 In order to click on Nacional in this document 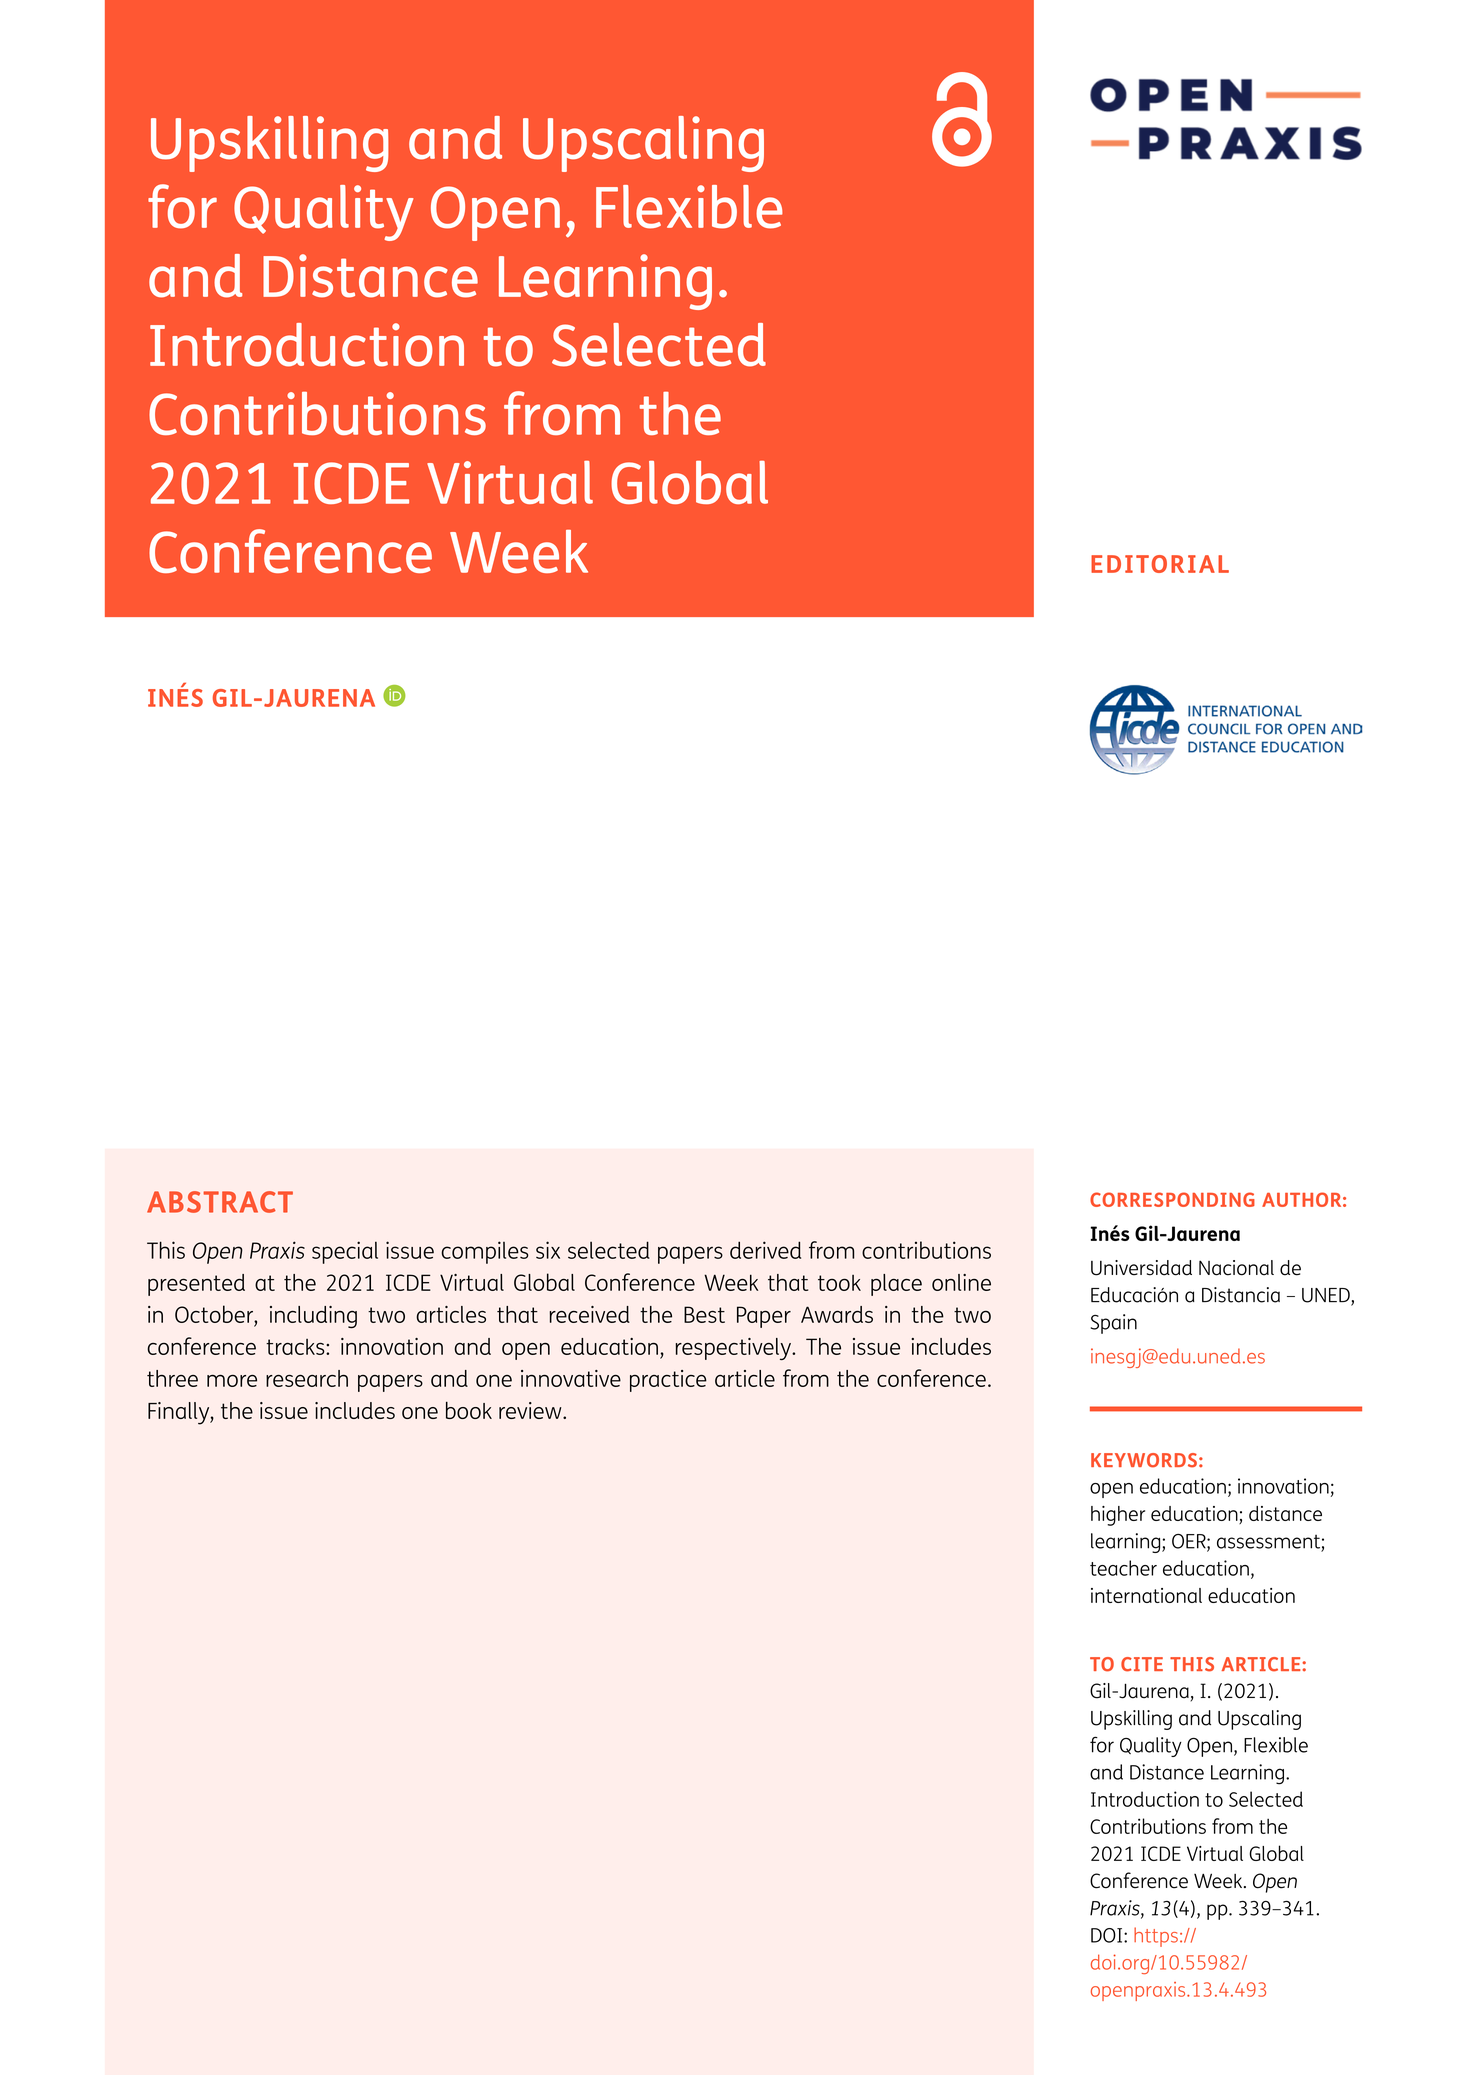, I will do `click(1236, 1268)`.
